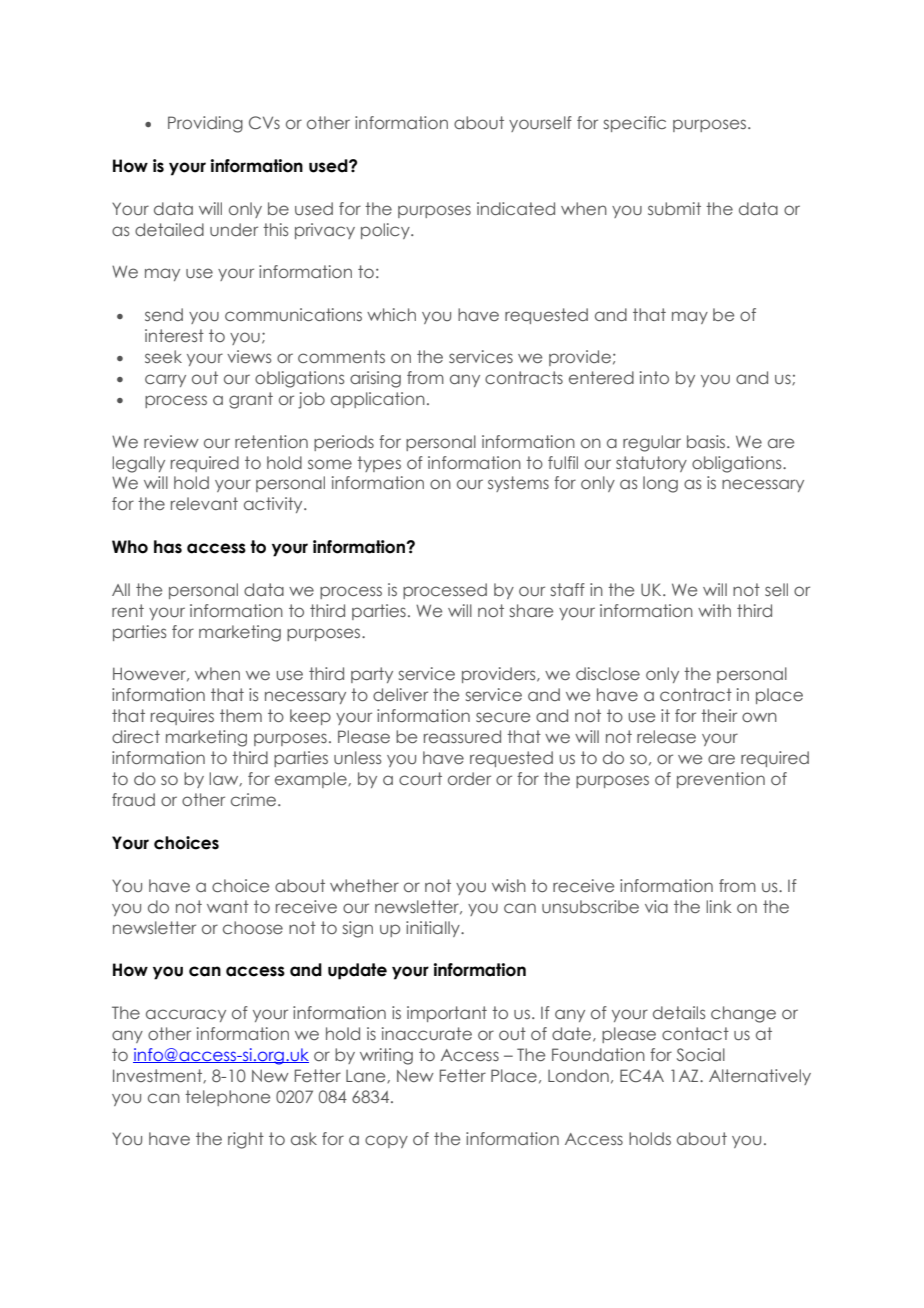 The width and height of the screenshot is (924, 1308). I want to click on Providing, so click(205, 124).
